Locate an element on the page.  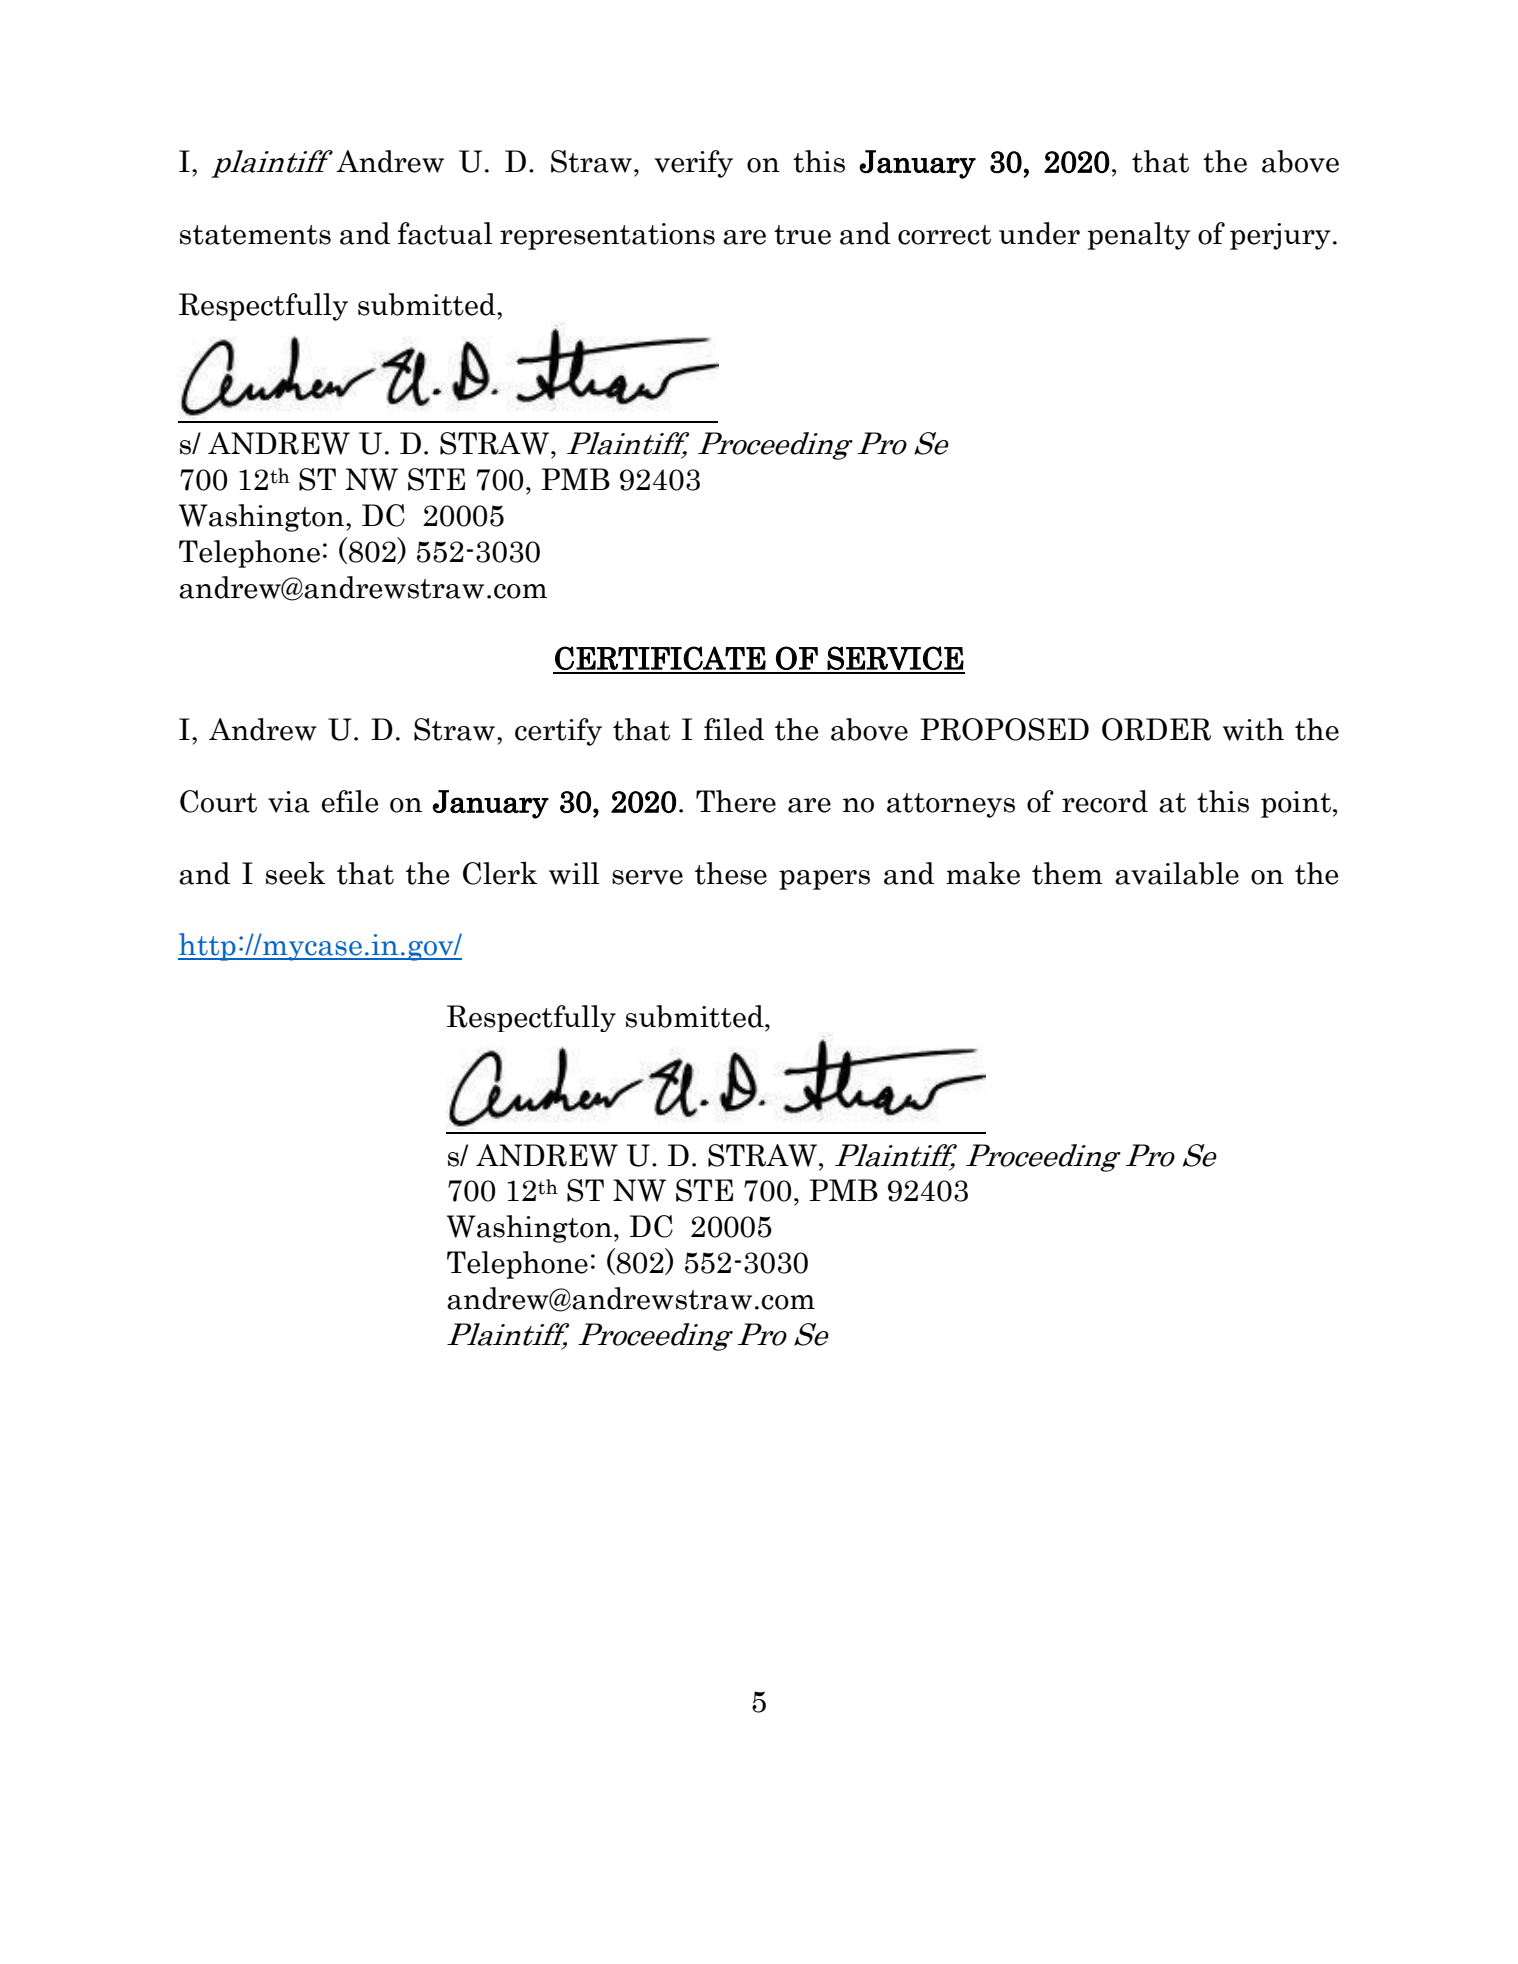
true is located at coordinates (802, 235).
